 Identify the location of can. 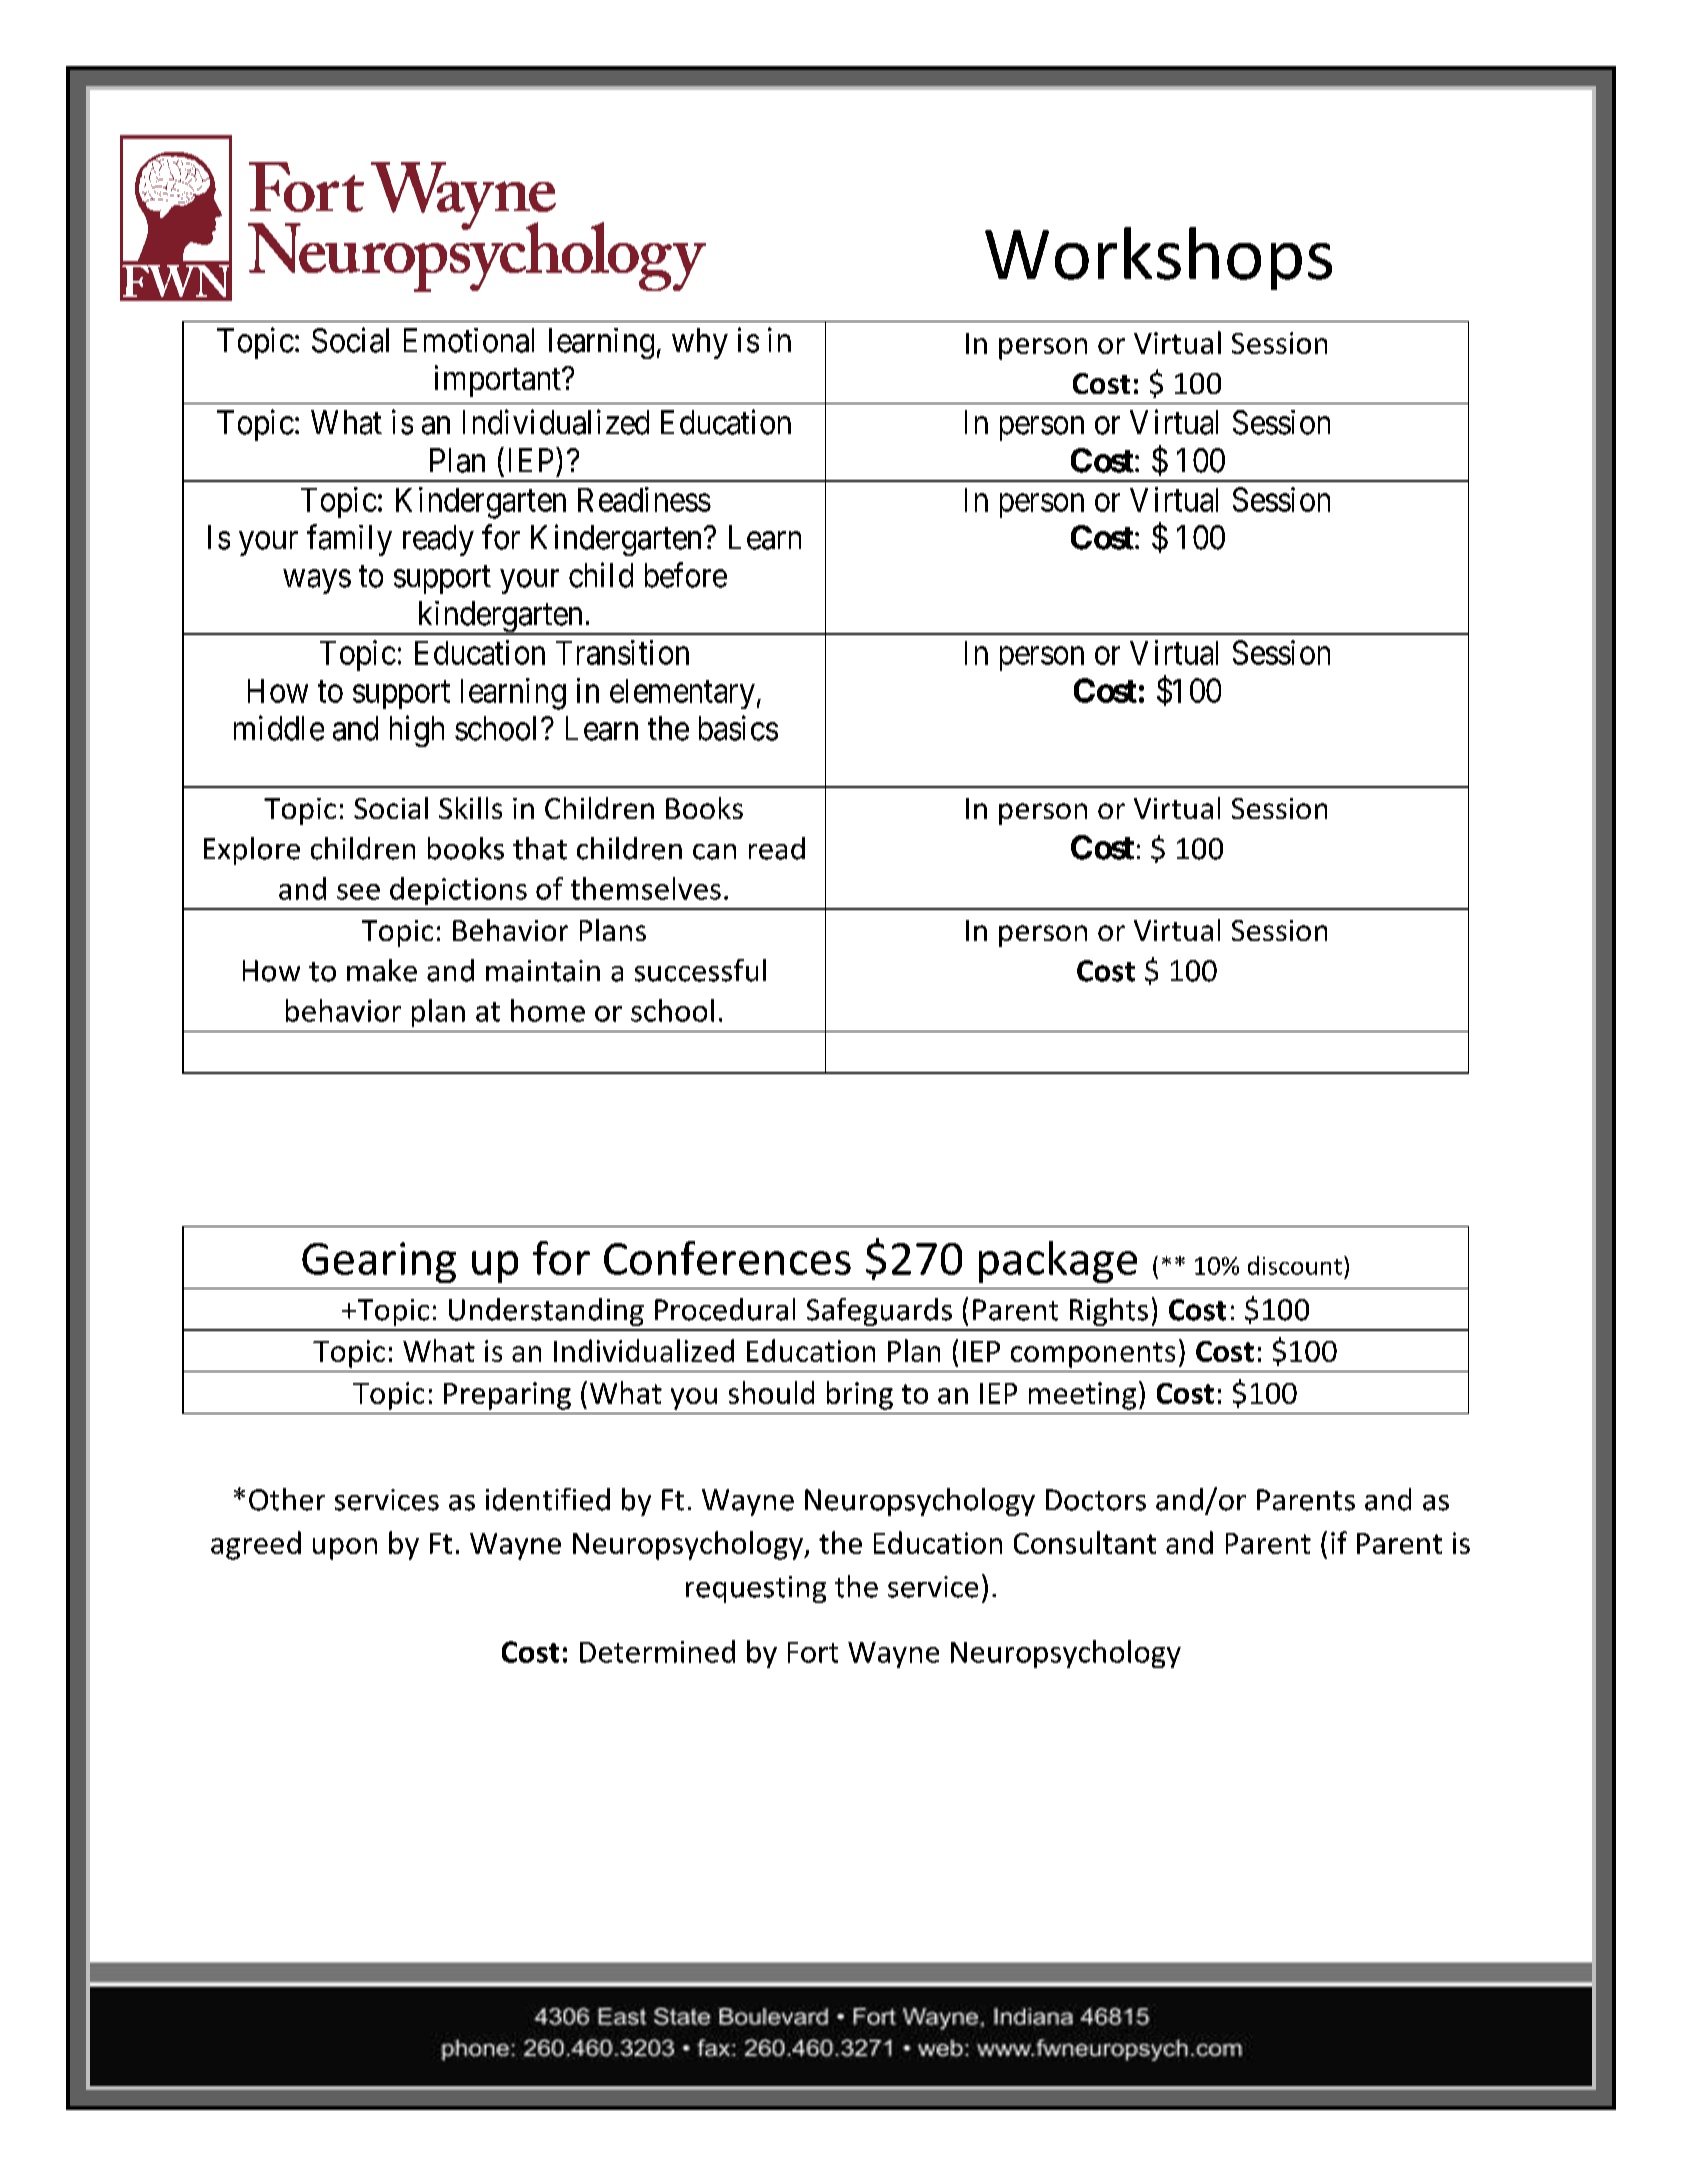
(714, 852).
